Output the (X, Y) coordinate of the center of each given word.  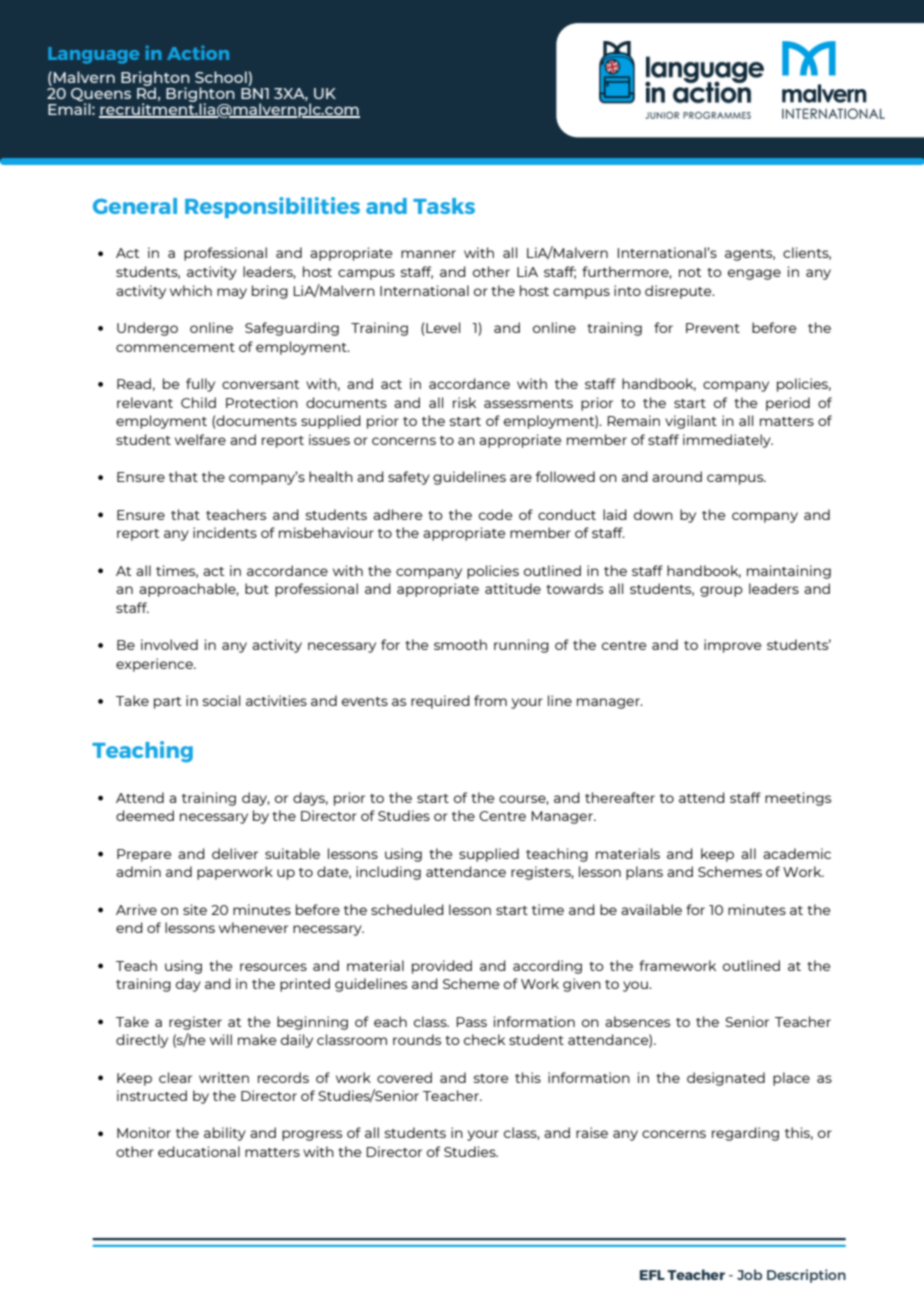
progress (312, 1135)
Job (749, 1274)
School (221, 77)
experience (155, 665)
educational (199, 1151)
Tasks (444, 206)
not (690, 272)
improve (732, 646)
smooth (460, 644)
